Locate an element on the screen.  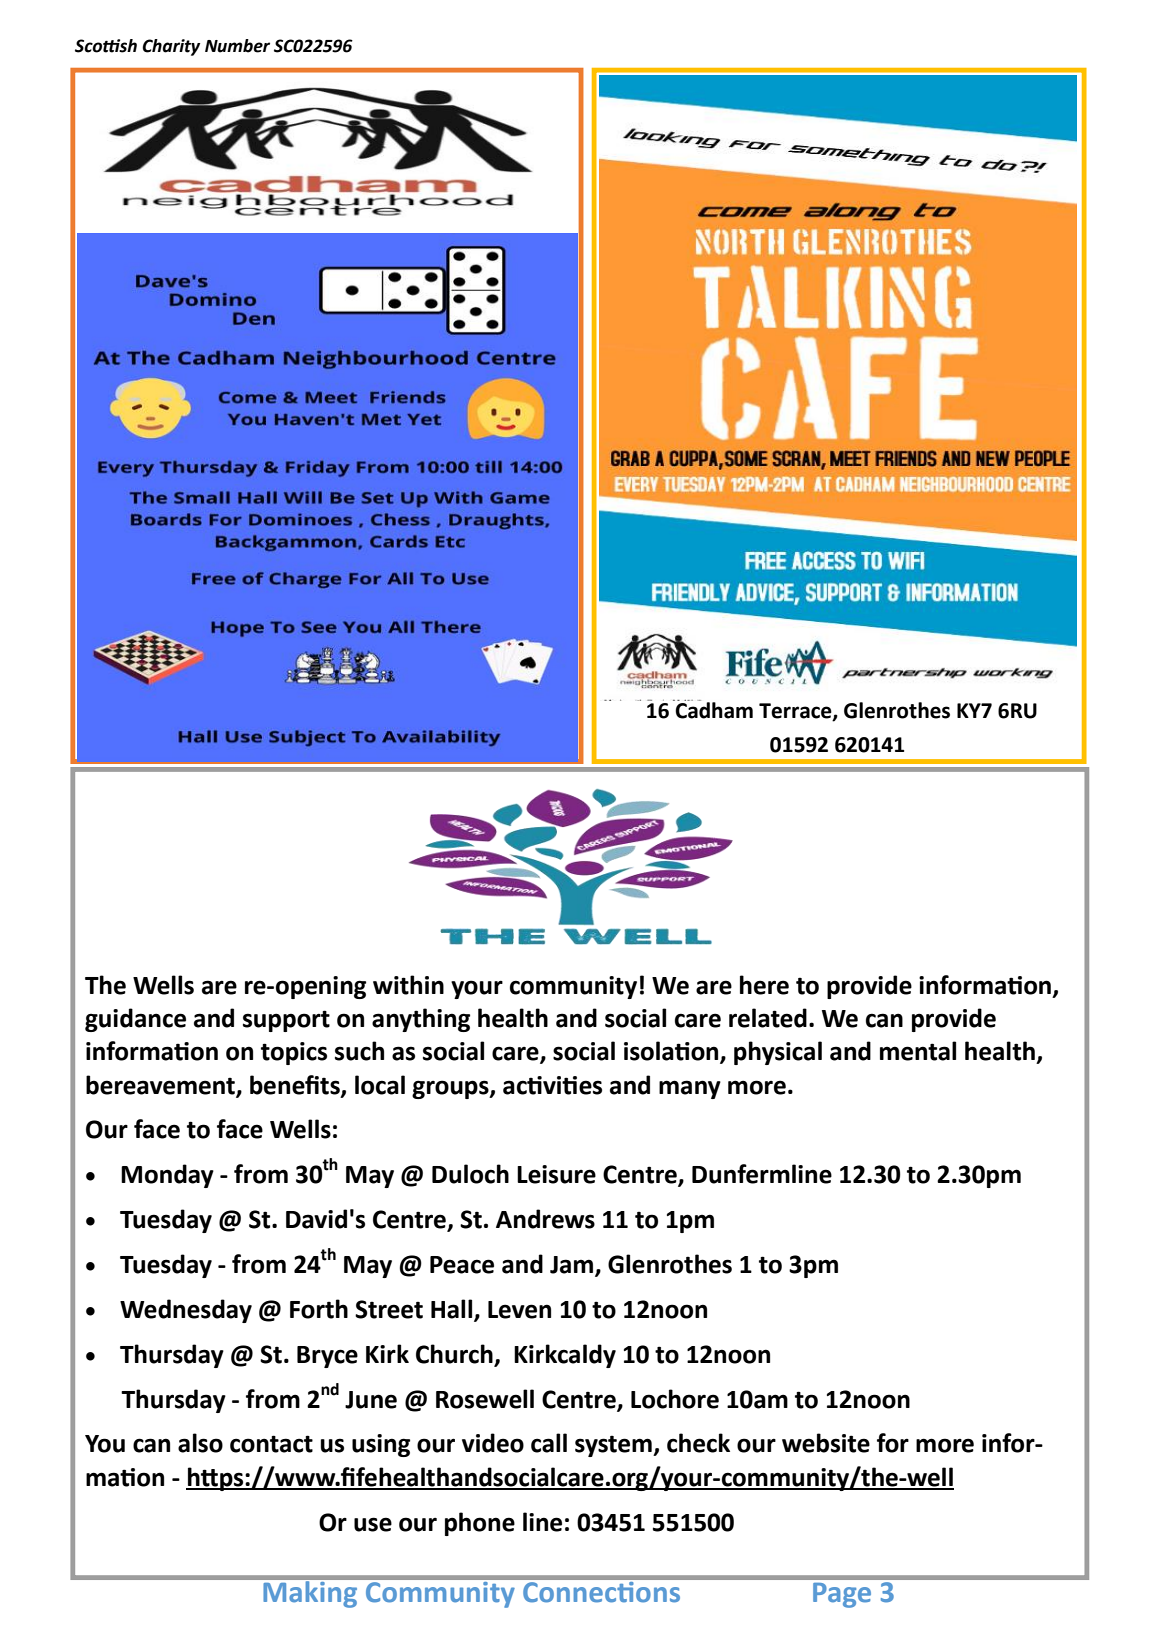
Charity is located at coordinates (171, 47).
